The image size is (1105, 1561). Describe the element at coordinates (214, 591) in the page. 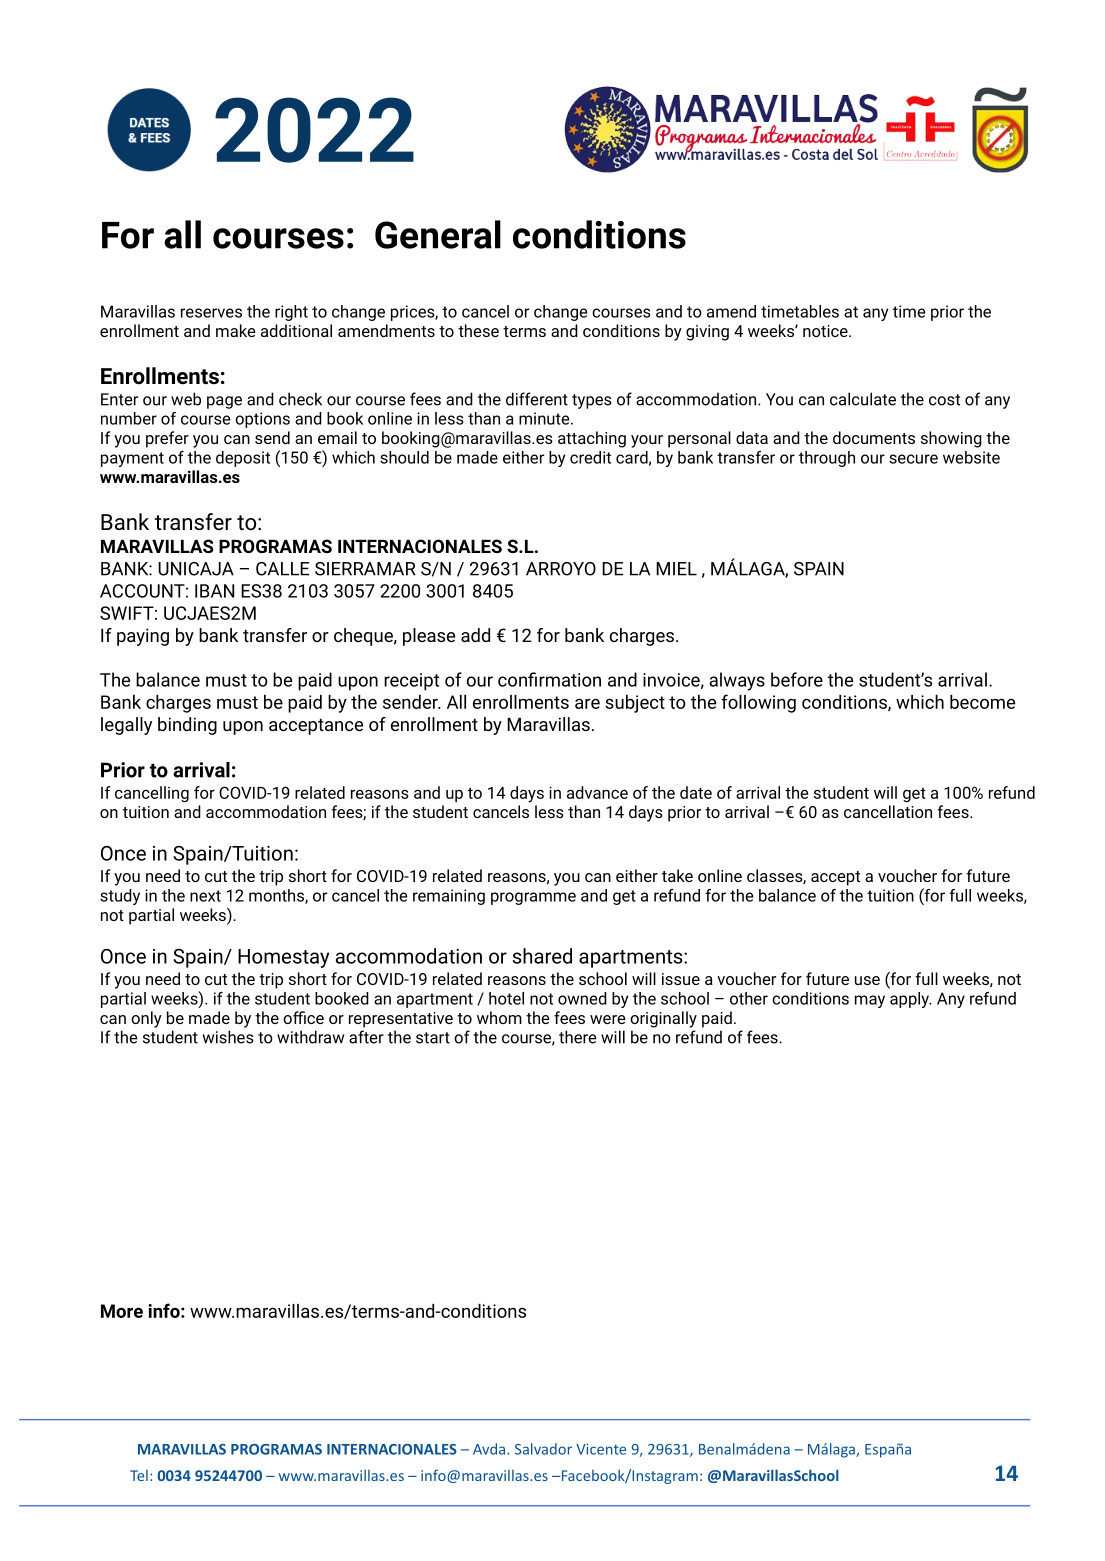

I see `IBAN` at that location.
